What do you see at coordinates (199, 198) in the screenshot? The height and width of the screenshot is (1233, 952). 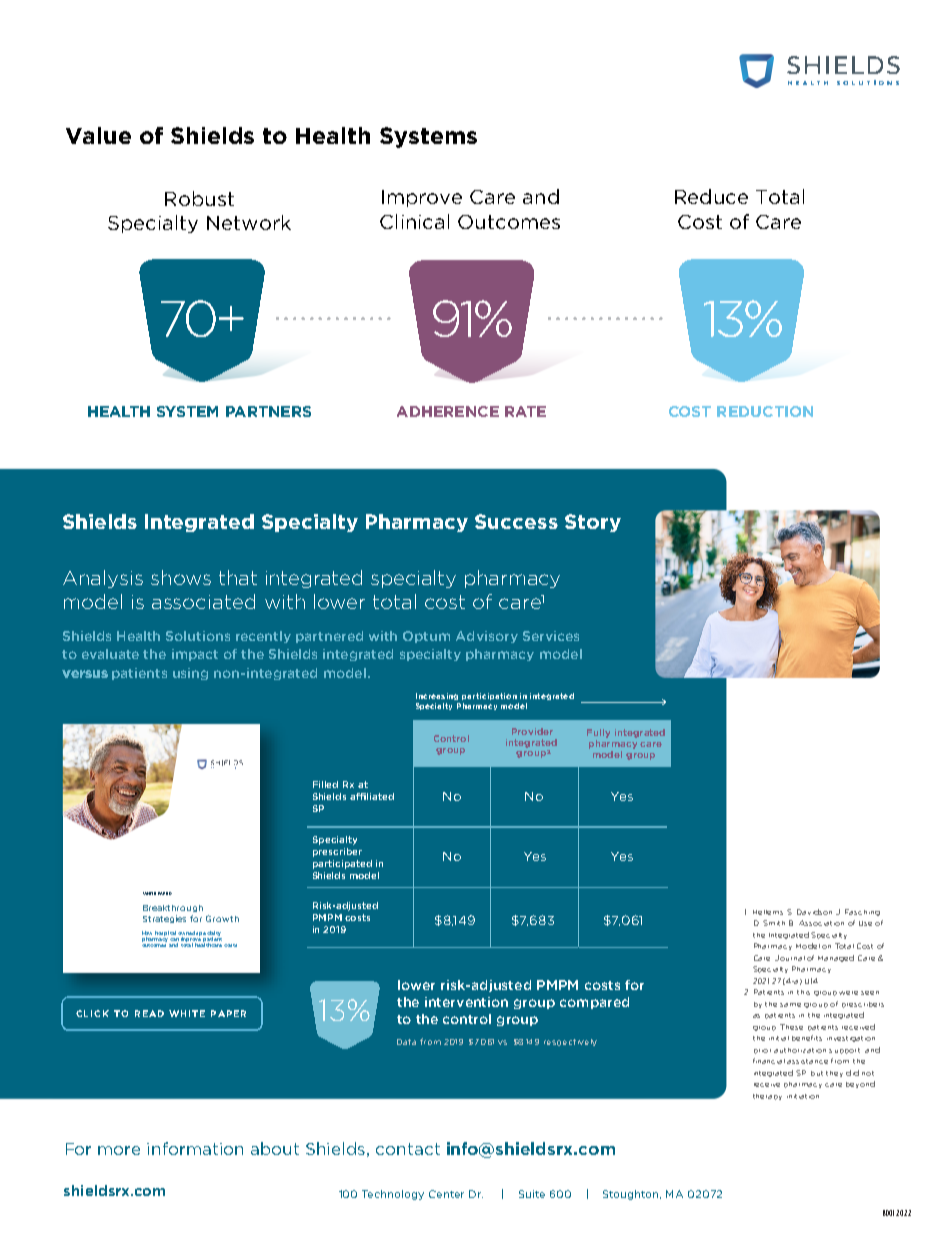 I see `Robust` at bounding box center [199, 198].
